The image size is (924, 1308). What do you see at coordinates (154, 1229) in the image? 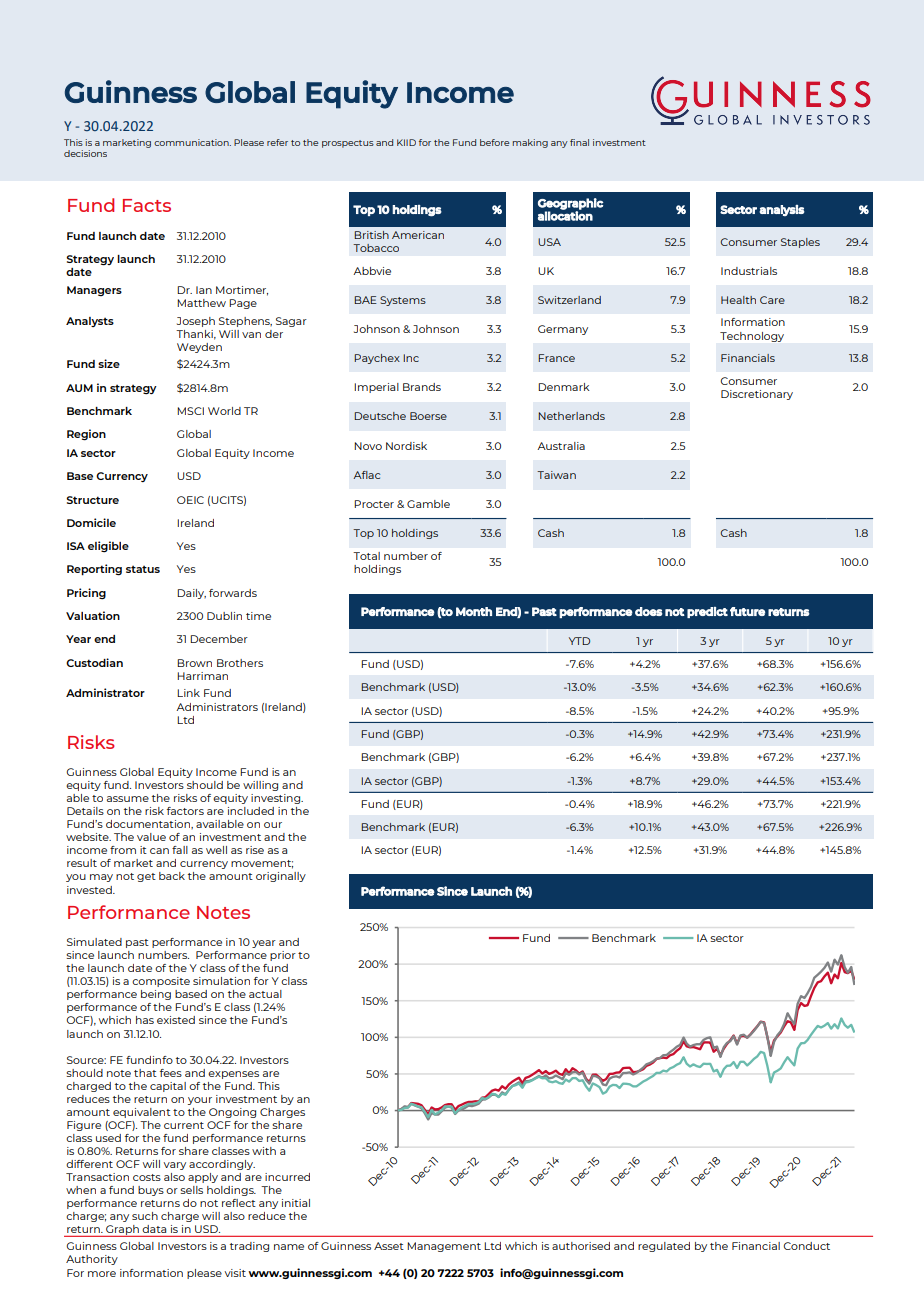
I see `data` at bounding box center [154, 1229].
